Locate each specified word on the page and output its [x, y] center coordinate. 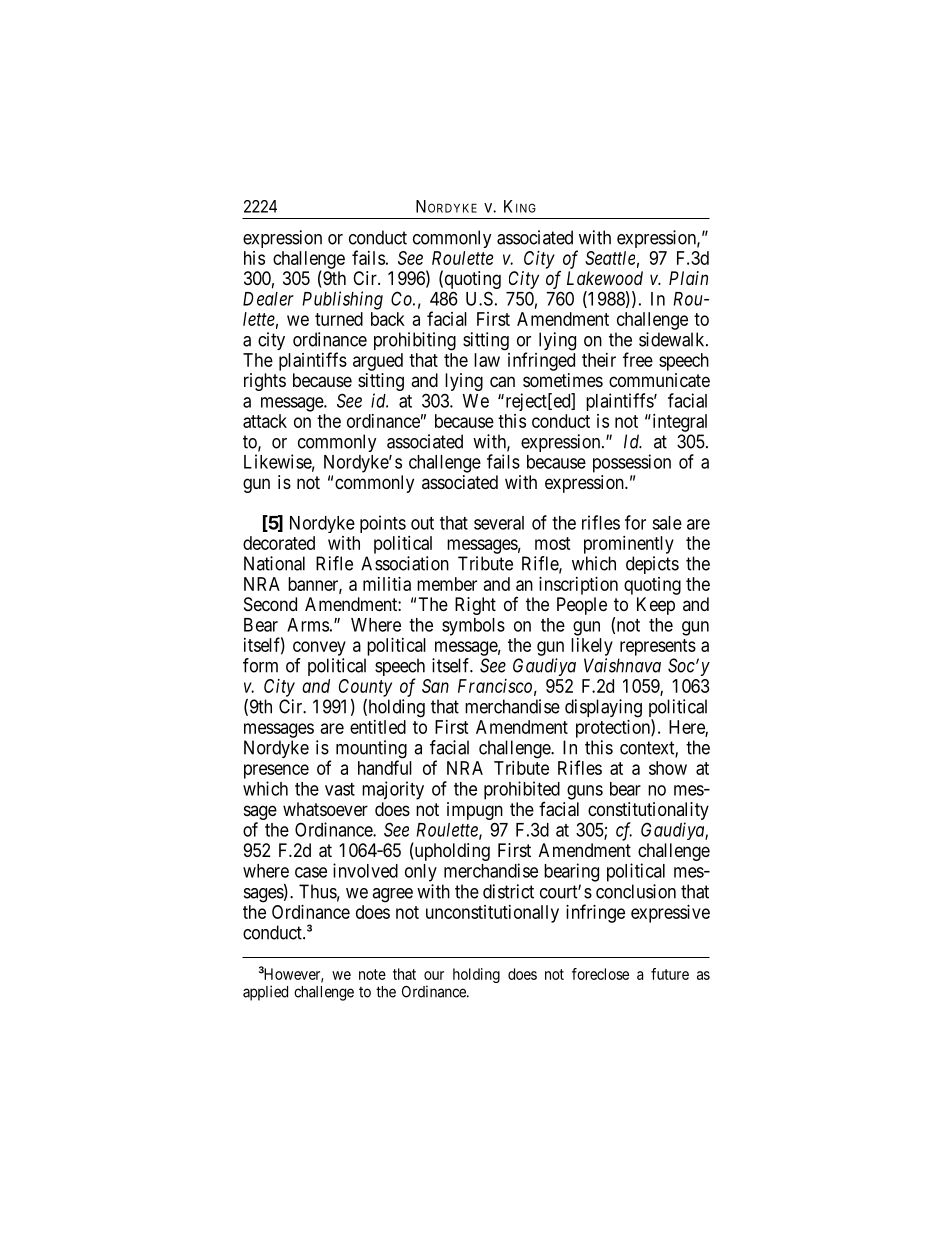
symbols [473, 627]
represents [658, 647]
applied [265, 993]
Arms [308, 625]
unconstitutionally [492, 914]
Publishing [342, 300]
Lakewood [605, 278]
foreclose [600, 974]
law [487, 360]
